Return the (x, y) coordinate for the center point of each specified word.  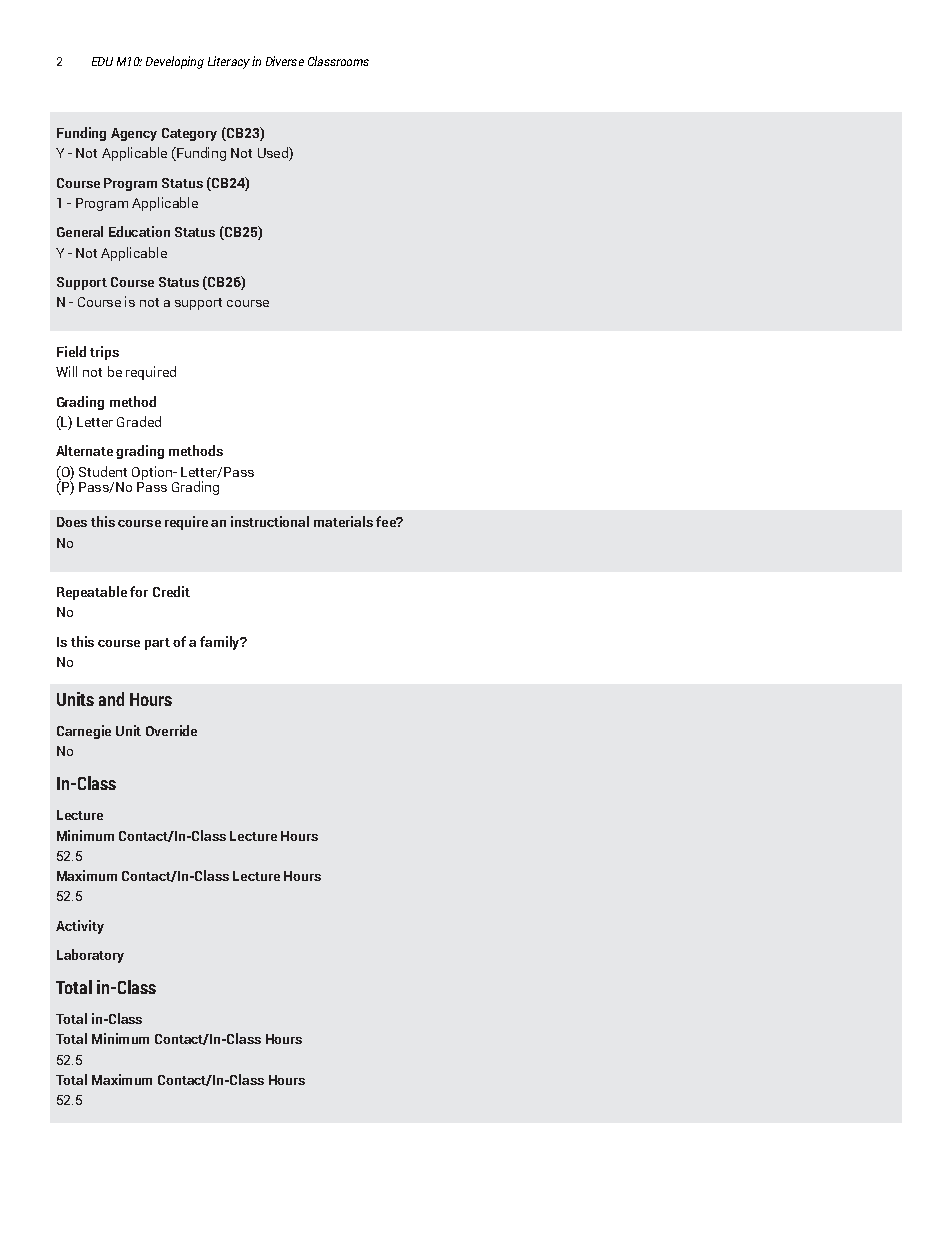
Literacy (229, 62)
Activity (80, 927)
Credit (171, 591)
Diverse (285, 61)
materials (343, 521)
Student (103, 471)
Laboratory (90, 956)
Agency (134, 134)
